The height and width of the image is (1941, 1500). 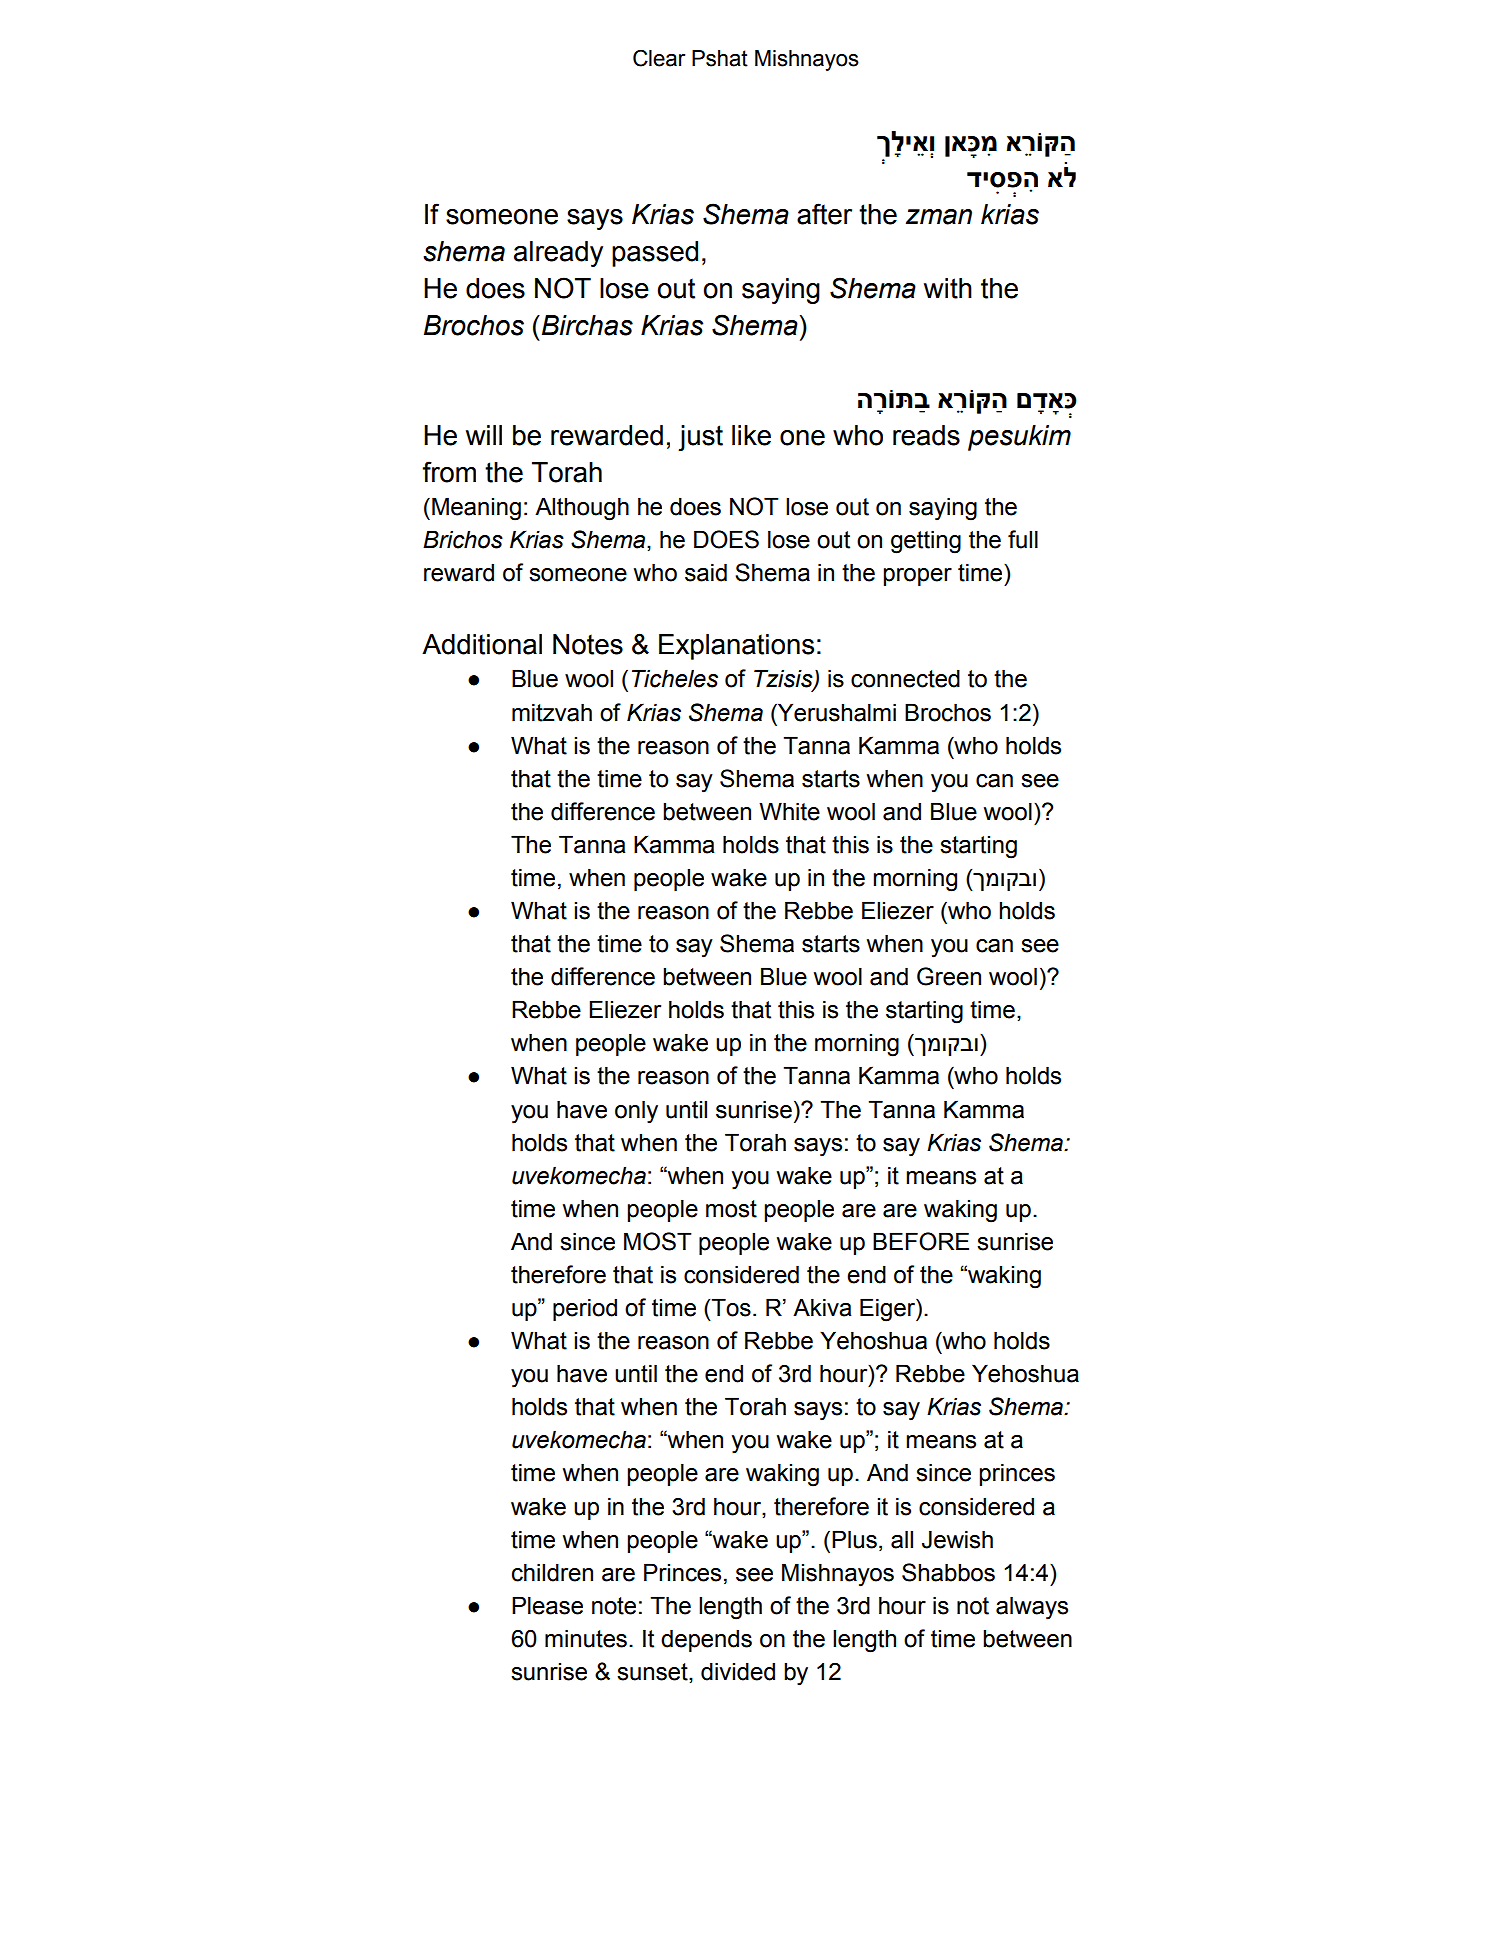 What do you see at coordinates (547, 1605) in the image?
I see `Please` at bounding box center [547, 1605].
